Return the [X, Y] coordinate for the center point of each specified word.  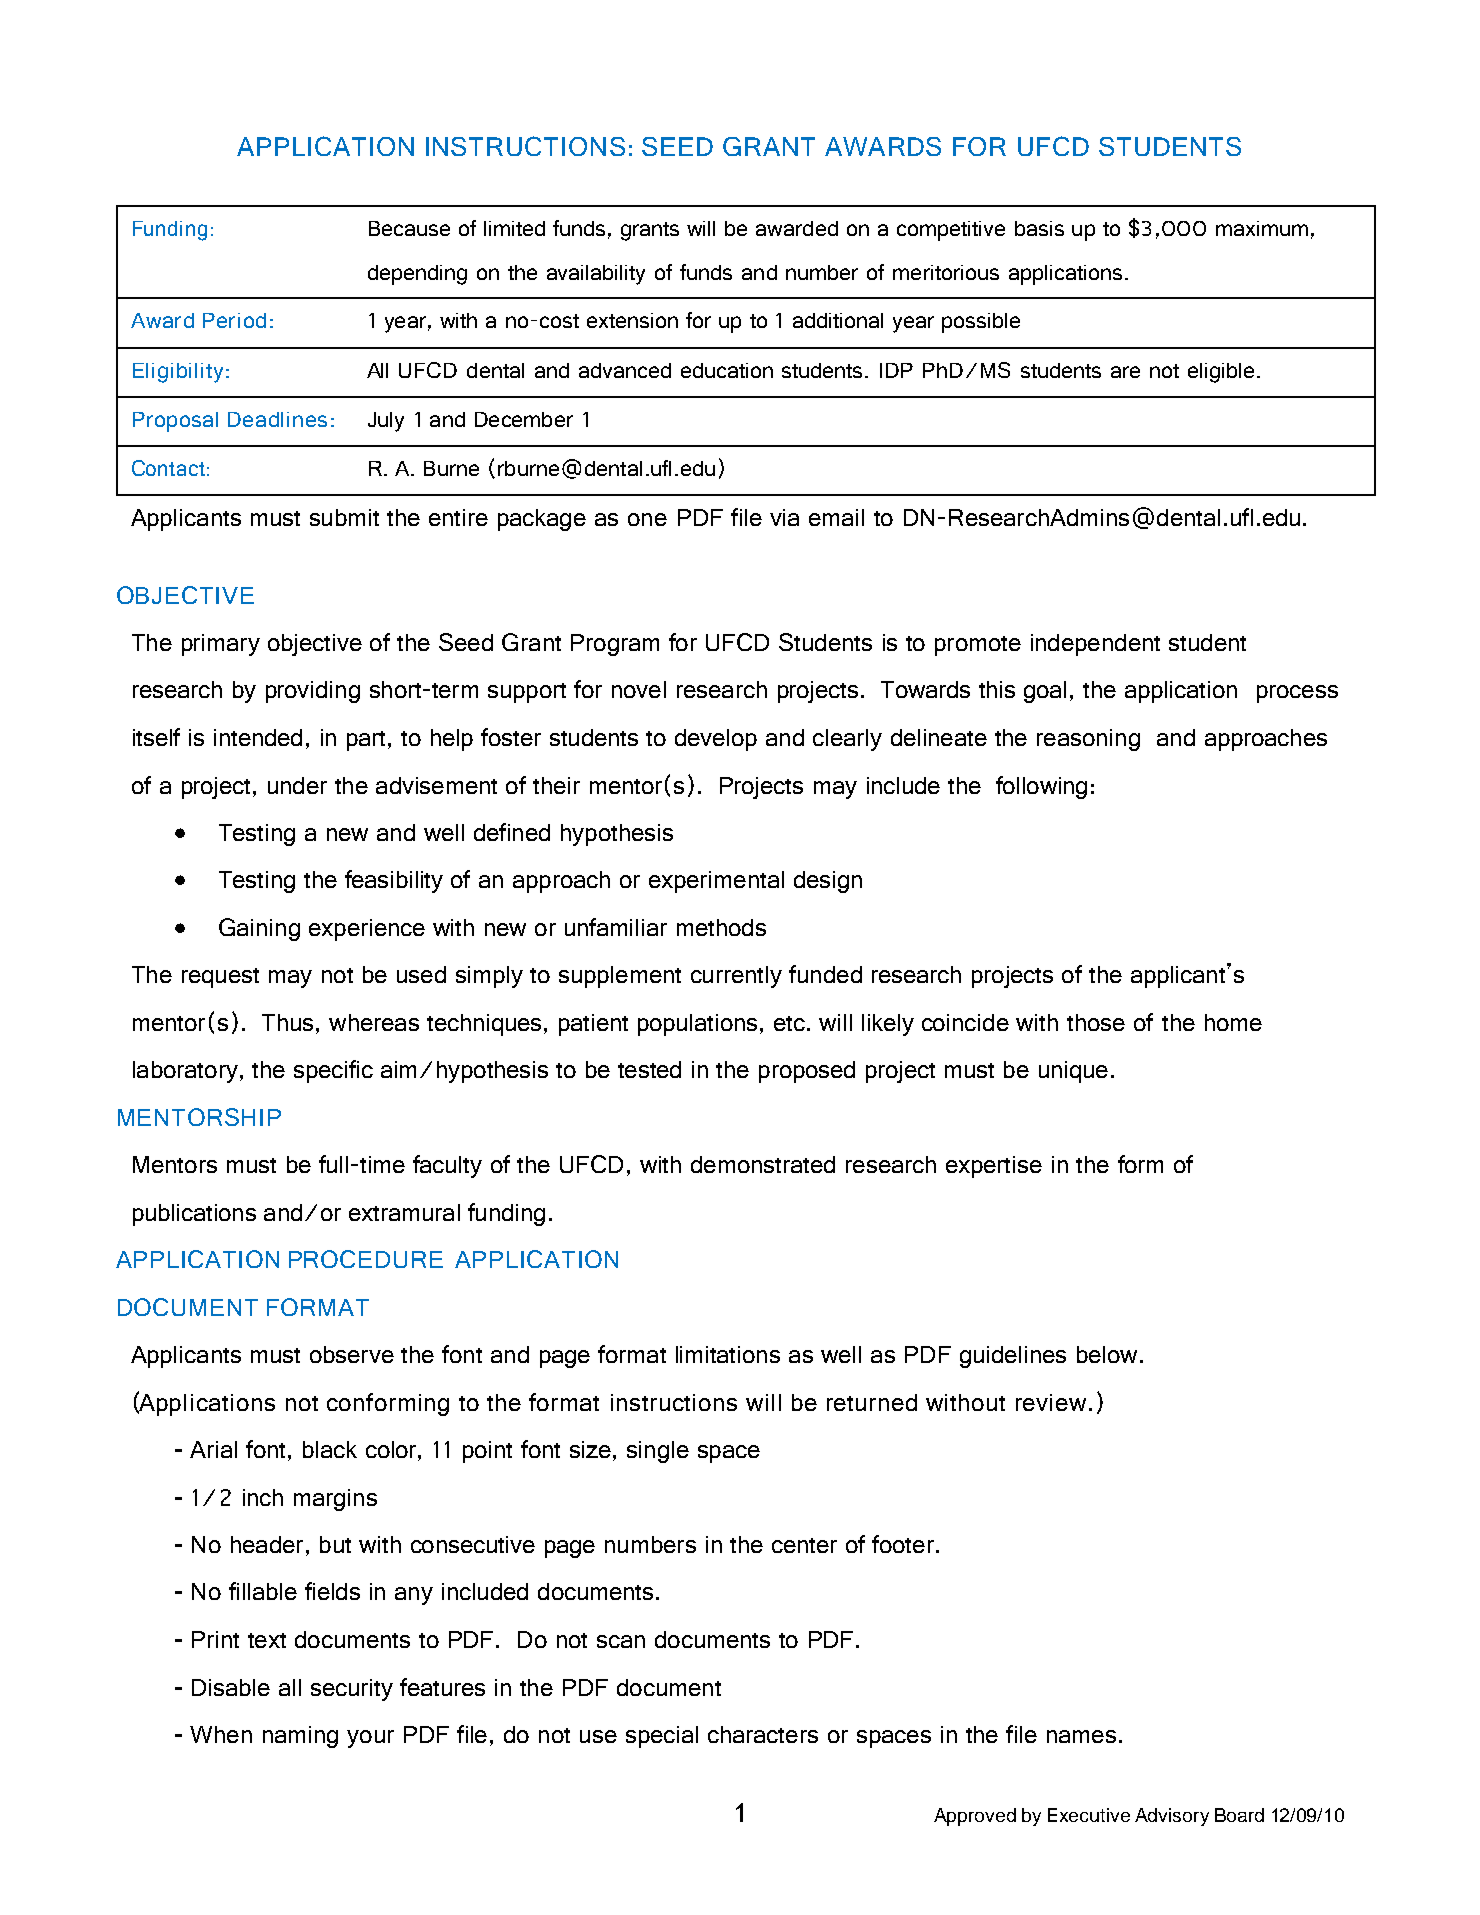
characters [763, 1734]
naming [300, 1737]
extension [632, 320]
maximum [1262, 228]
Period [234, 320]
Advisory [1172, 1817]
